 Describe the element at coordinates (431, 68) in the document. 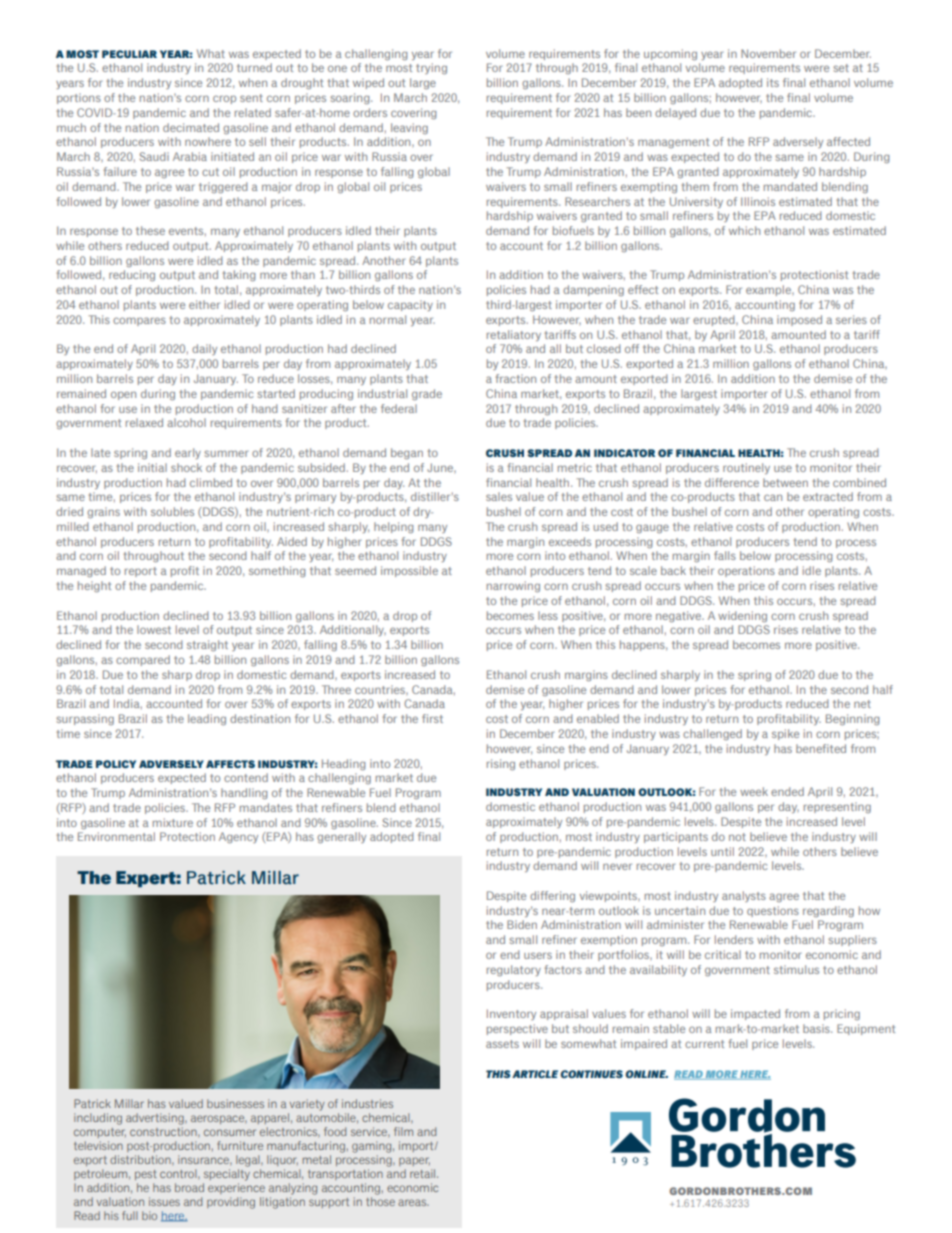

I see `trying` at that location.
